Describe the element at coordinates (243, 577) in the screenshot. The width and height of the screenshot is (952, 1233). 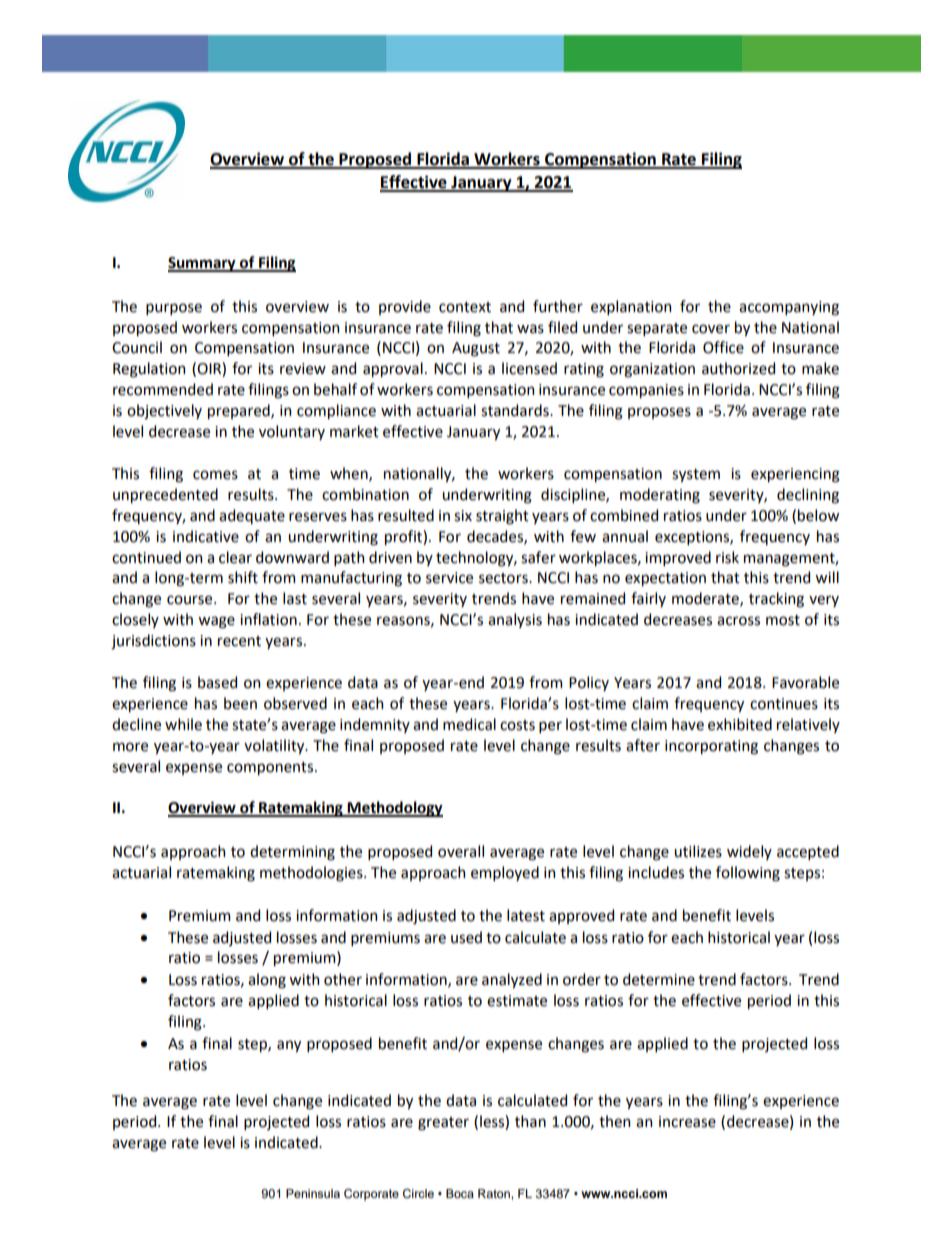
I see `shift` at that location.
